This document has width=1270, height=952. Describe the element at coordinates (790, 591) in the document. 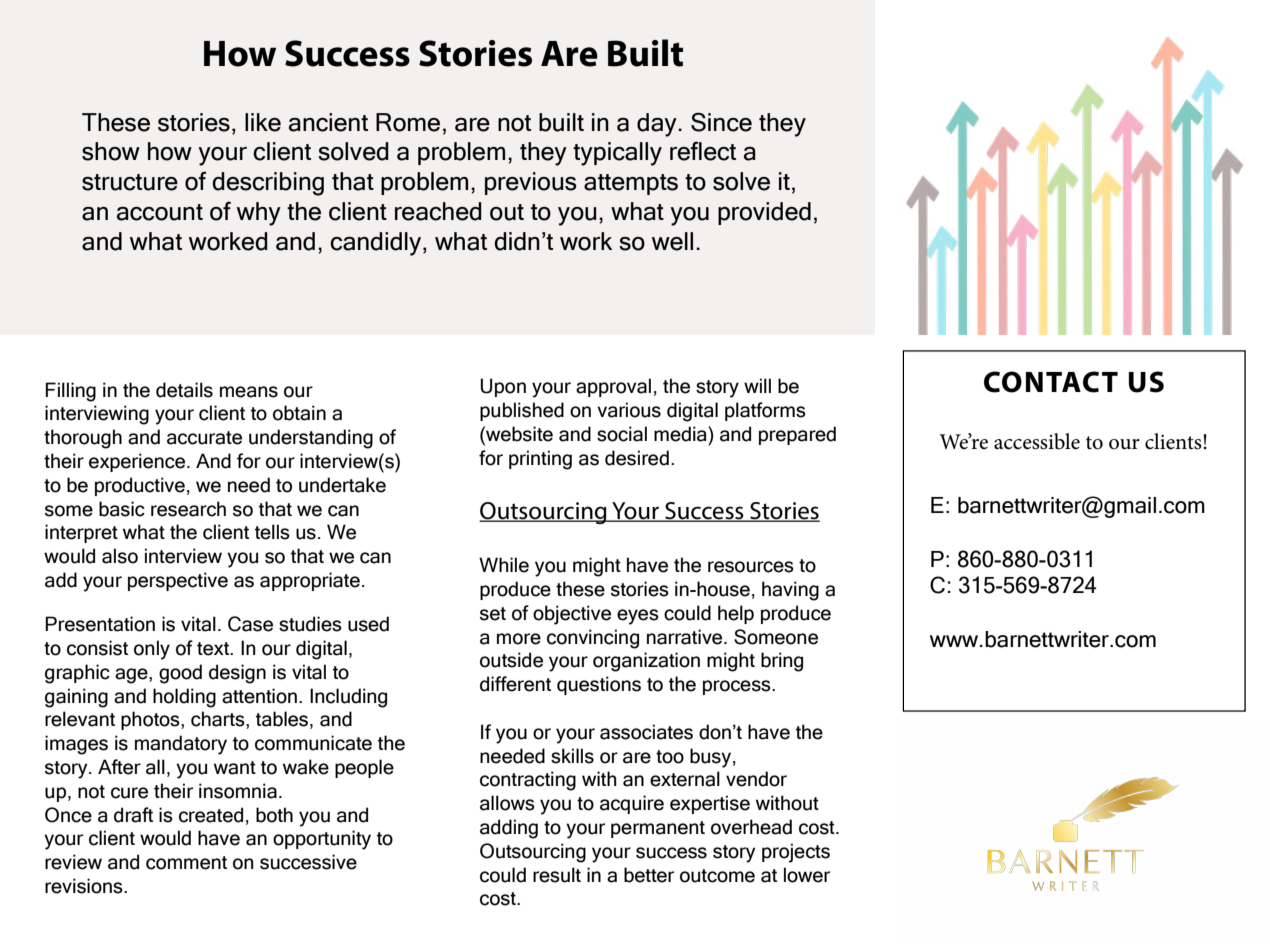

I see `having` at that location.
